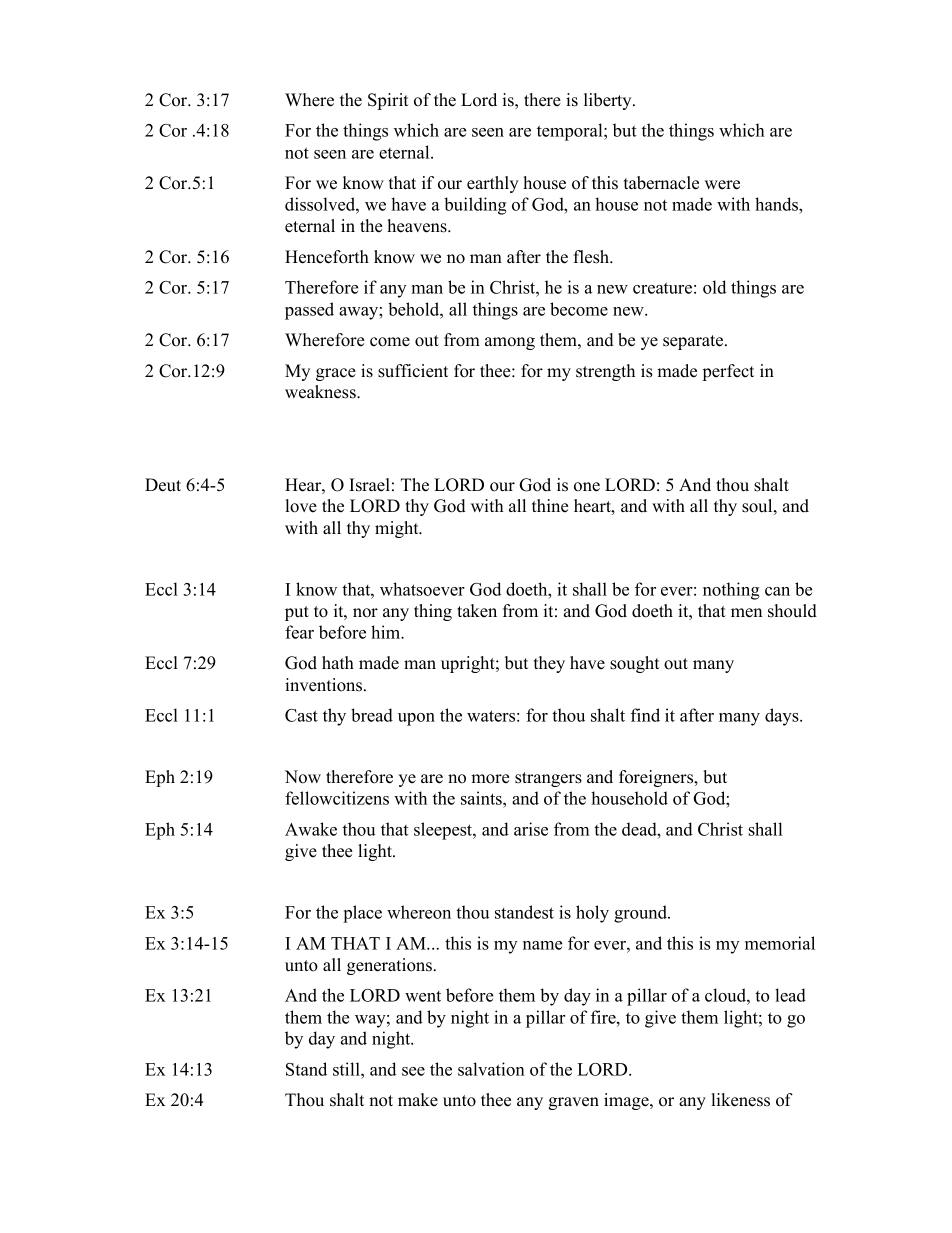 The image size is (952, 1233). I want to click on were, so click(722, 185).
